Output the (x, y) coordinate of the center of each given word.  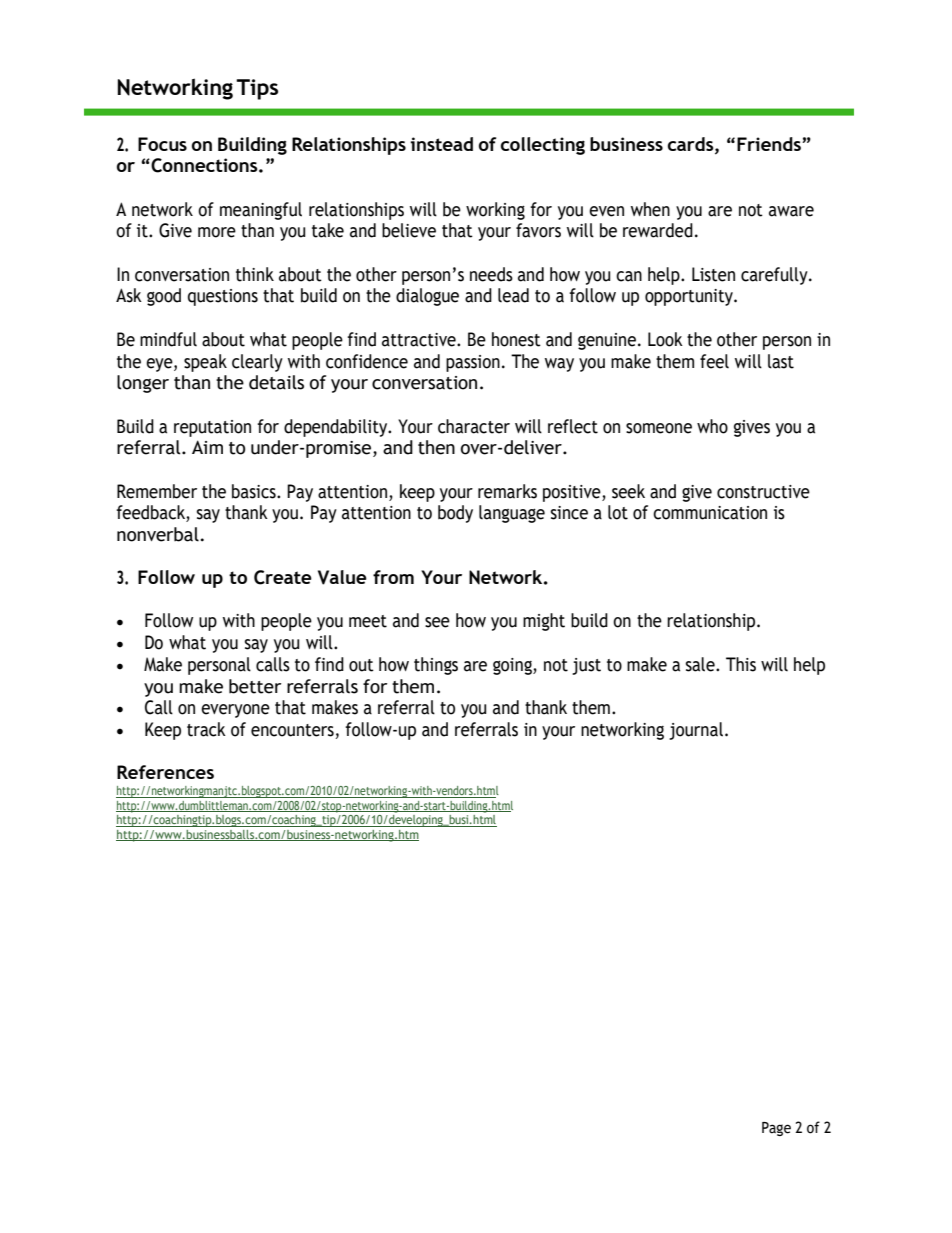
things (436, 666)
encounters (293, 731)
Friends (770, 144)
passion (473, 363)
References (165, 772)
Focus (162, 144)
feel (714, 361)
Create (283, 577)
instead (441, 144)
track (206, 729)
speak (205, 363)
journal (696, 731)
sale (701, 664)
